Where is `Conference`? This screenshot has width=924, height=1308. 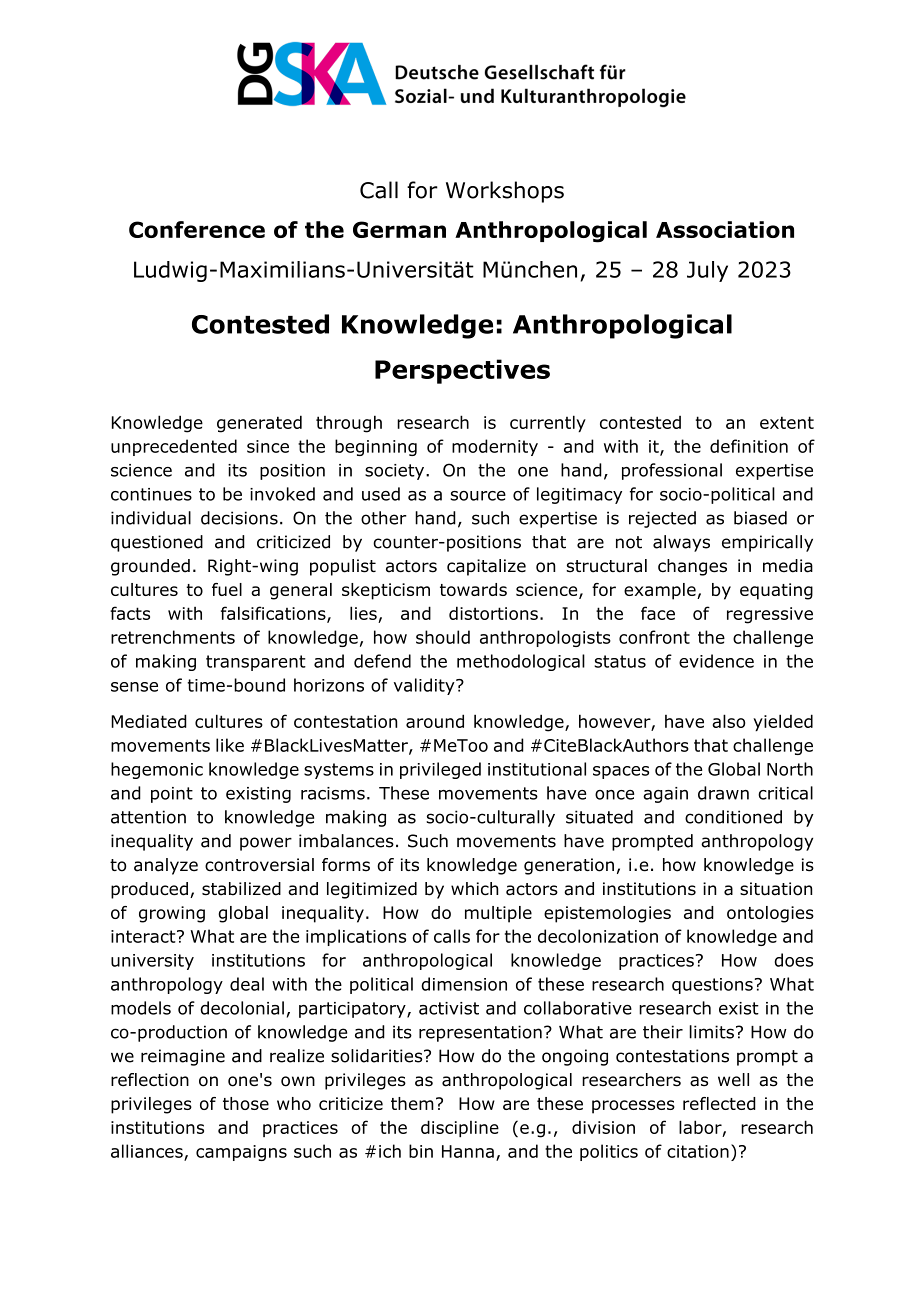
Conference is located at coordinates (197, 229).
